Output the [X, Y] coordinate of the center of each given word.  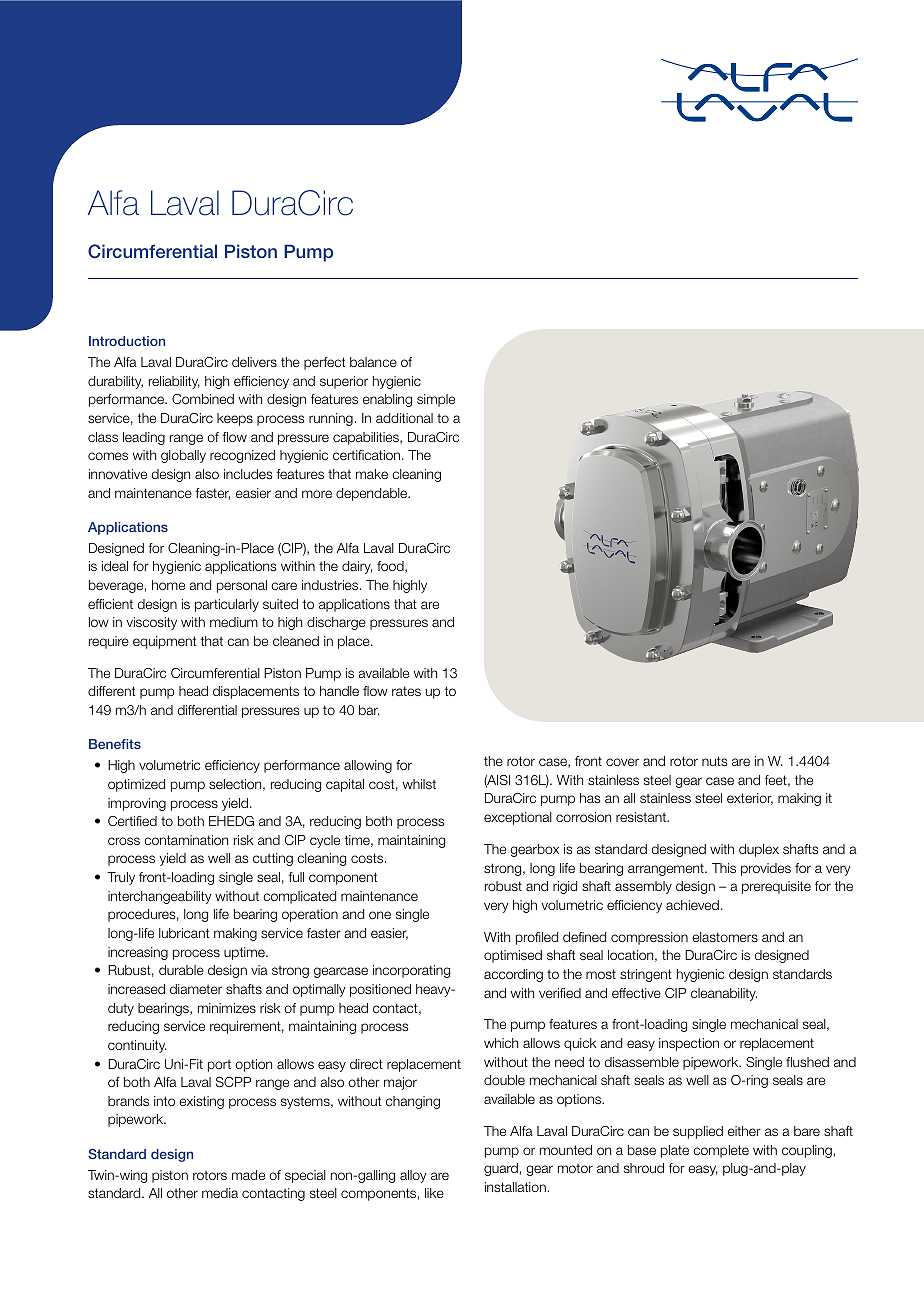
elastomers [725, 937]
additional [404, 418]
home [168, 585]
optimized [136, 785]
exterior [750, 799]
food [391, 567]
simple [436, 400]
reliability [174, 382]
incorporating [411, 971]
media [220, 1193]
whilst [419, 784]
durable [181, 970]
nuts [714, 761]
